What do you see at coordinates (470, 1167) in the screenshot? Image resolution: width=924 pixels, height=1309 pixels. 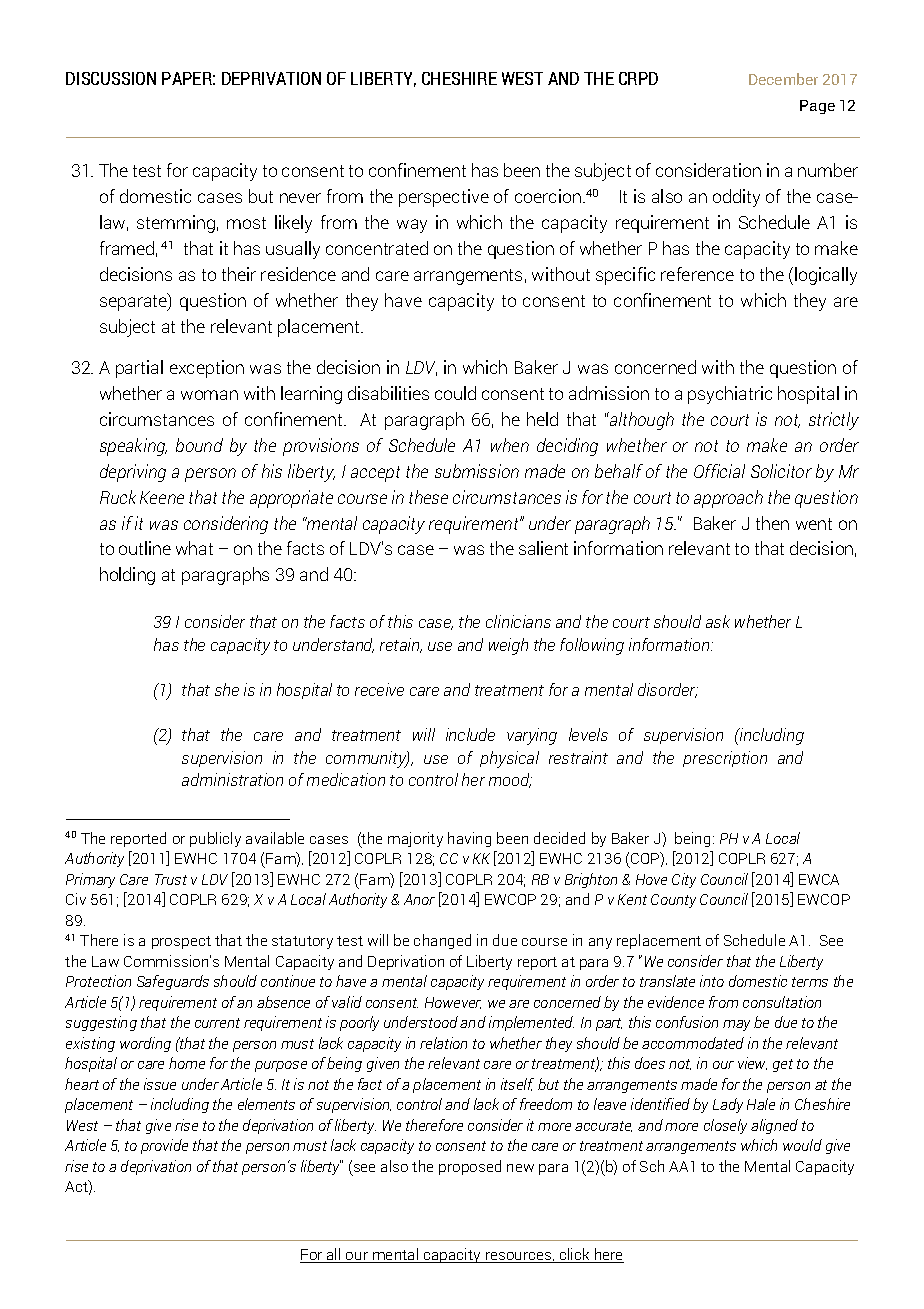 I see `proposed` at bounding box center [470, 1167].
